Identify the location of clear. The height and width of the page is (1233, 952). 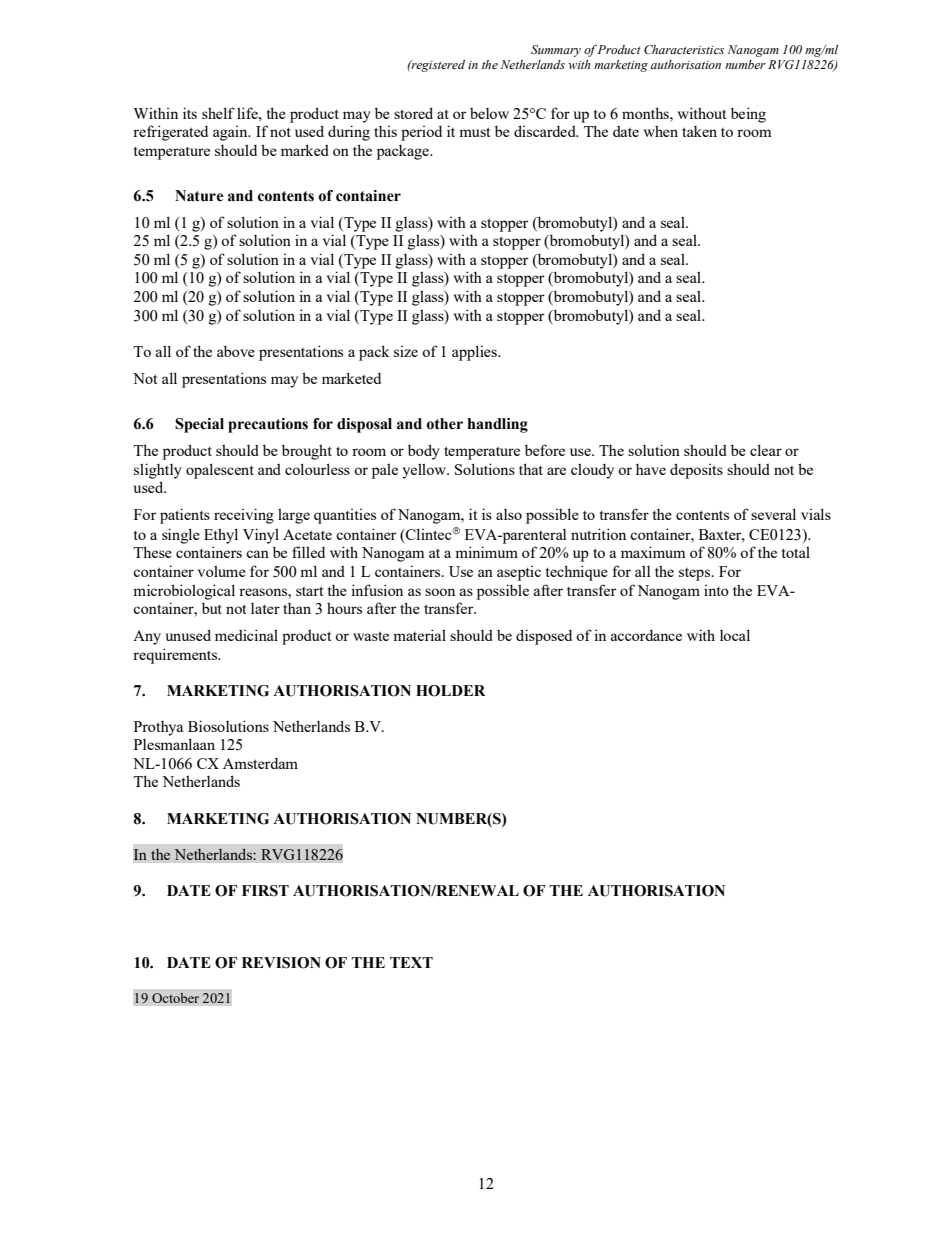
(766, 450).
